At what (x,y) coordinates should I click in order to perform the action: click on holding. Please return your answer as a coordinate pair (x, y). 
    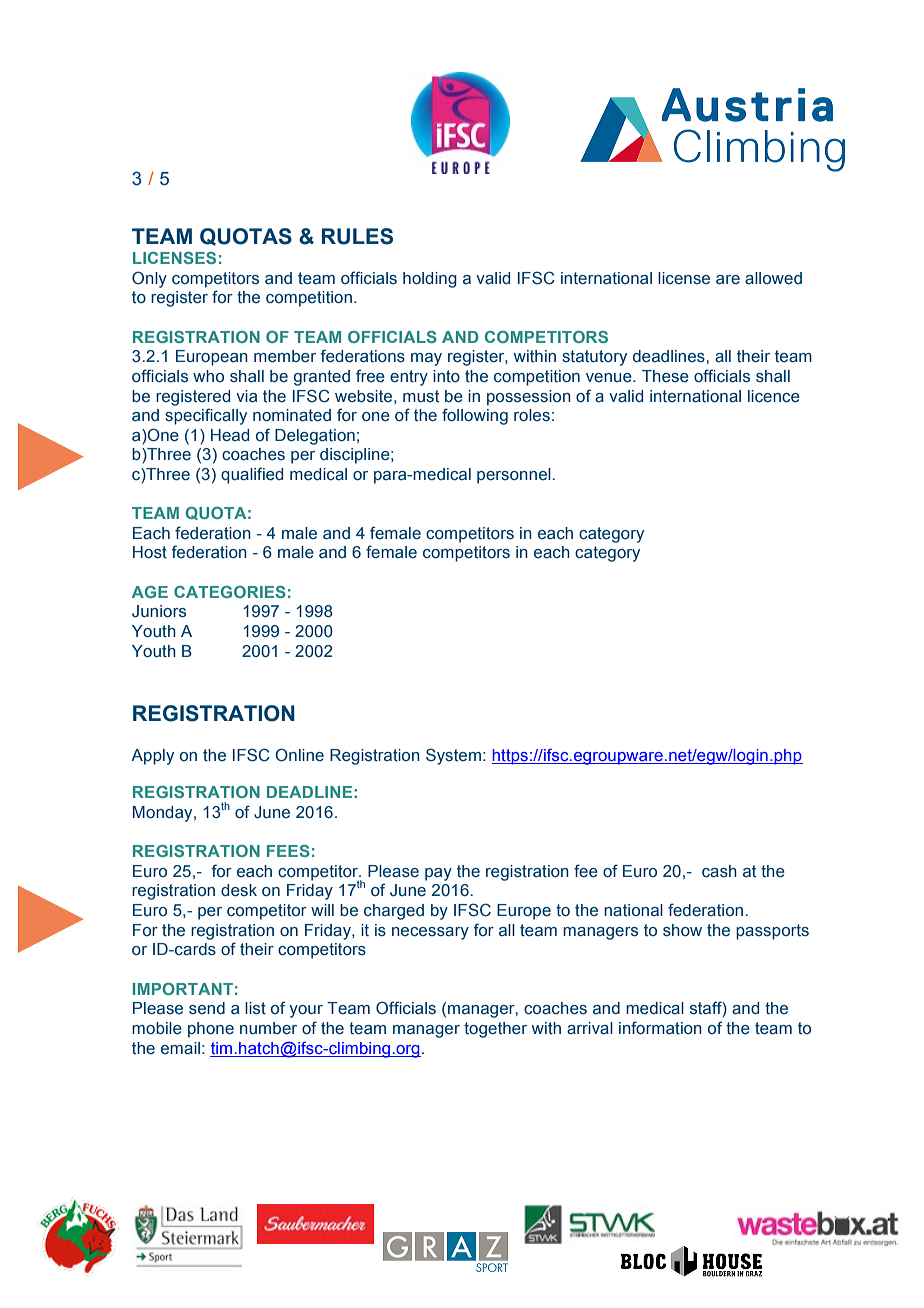
    Looking at the image, I should click on (430, 280).
